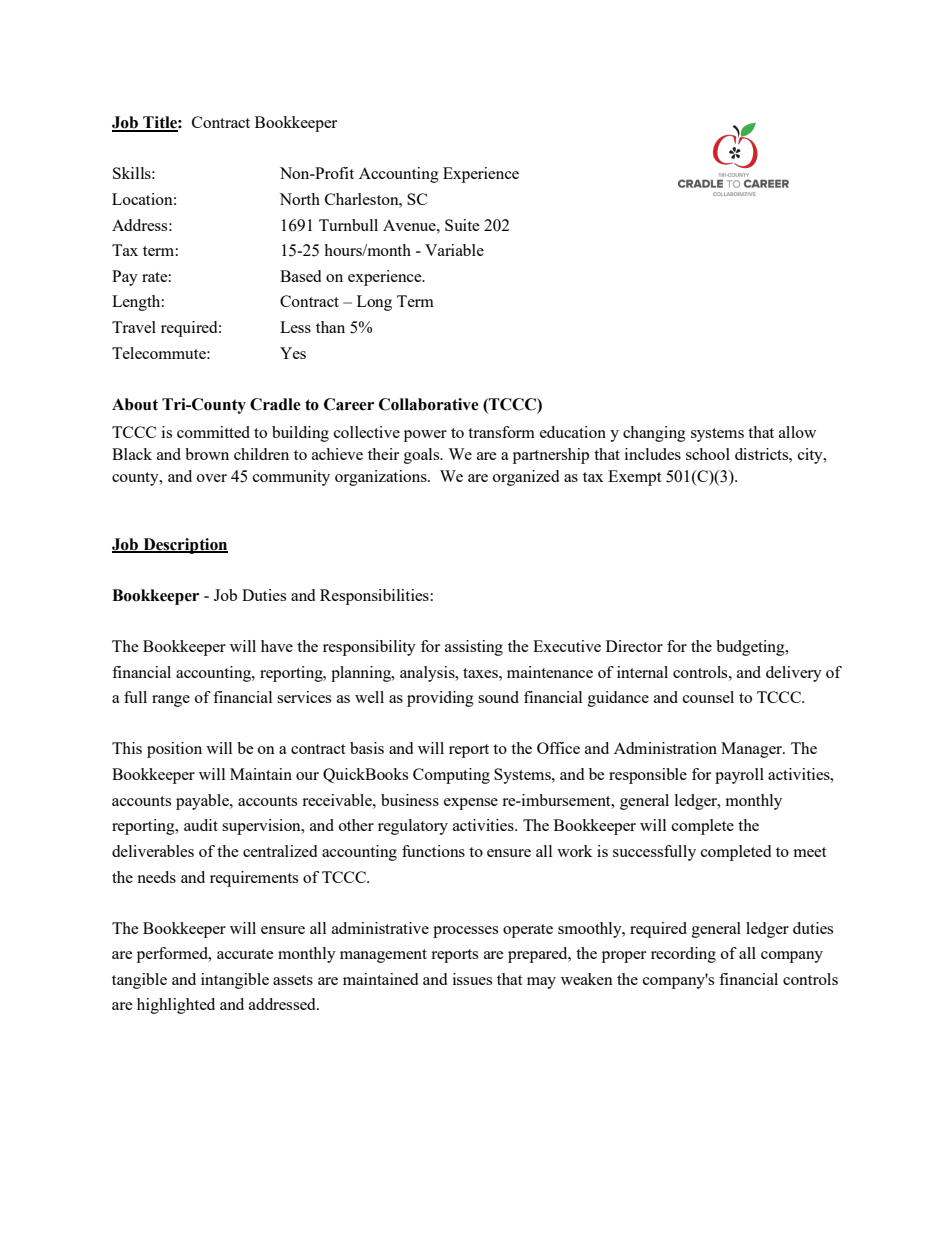 The height and width of the screenshot is (1233, 952). Describe the element at coordinates (174, 750) in the screenshot. I see `position` at that location.
